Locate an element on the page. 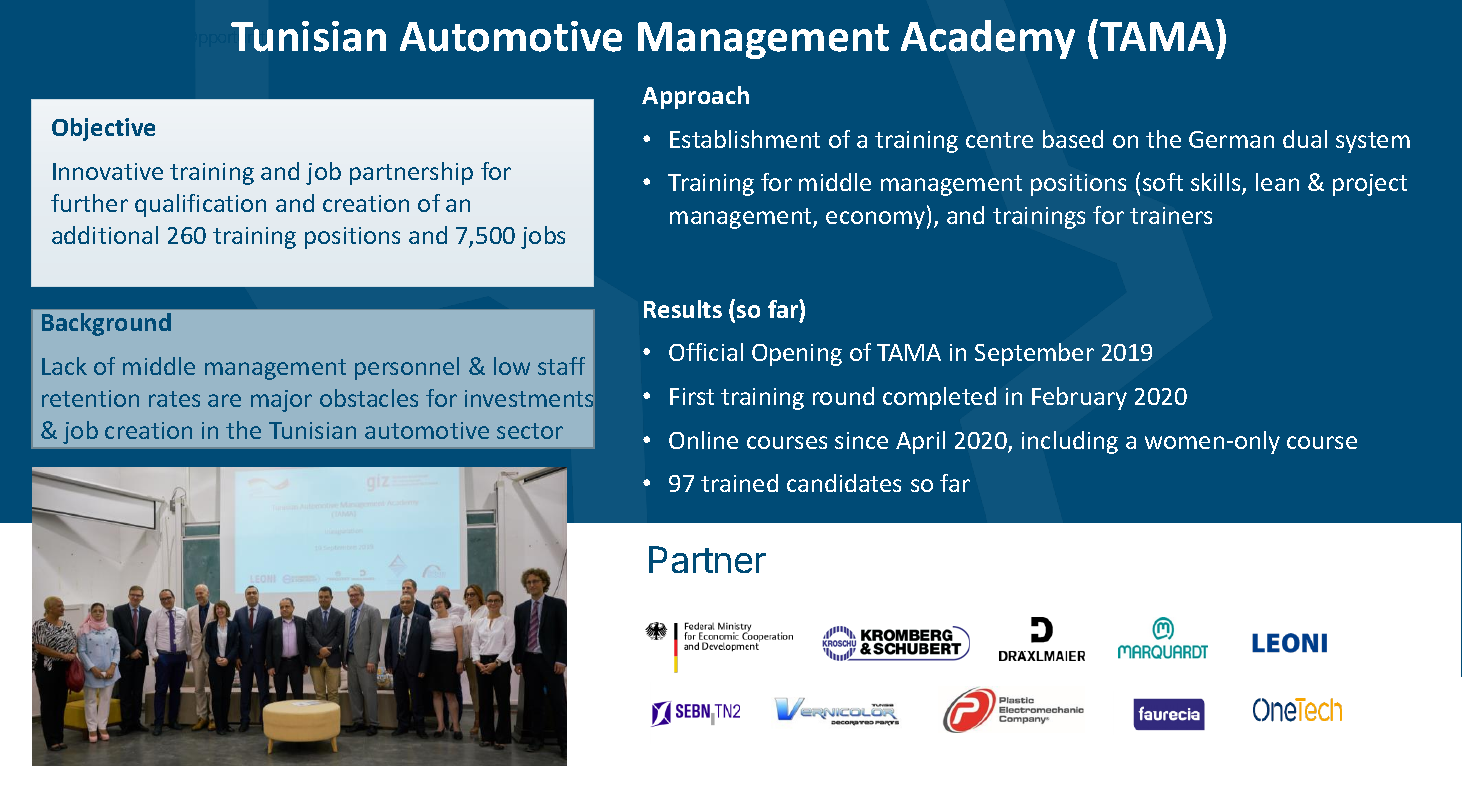  additional is located at coordinates (105, 235).
